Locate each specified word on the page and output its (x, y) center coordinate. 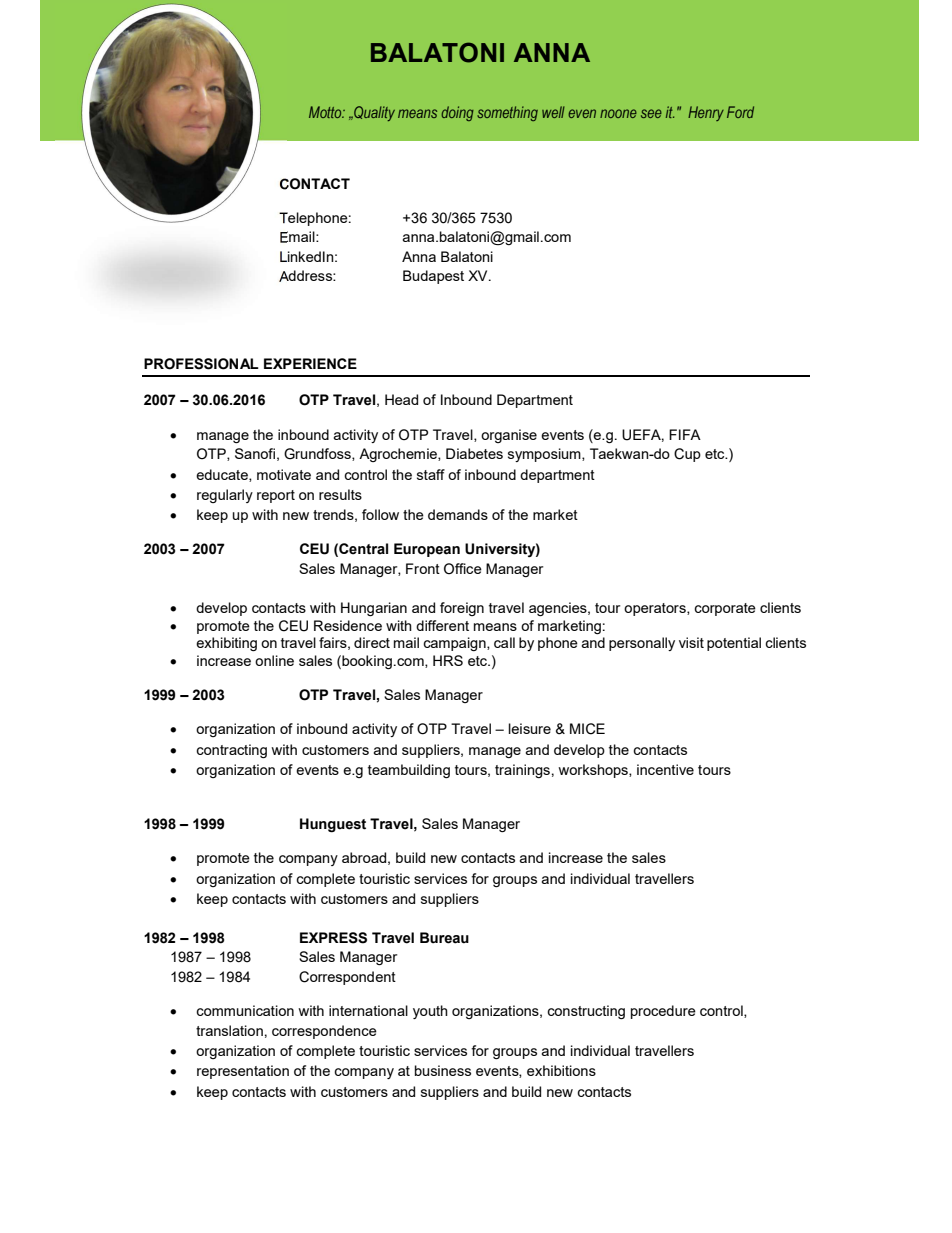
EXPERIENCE (310, 363)
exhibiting (226, 644)
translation (229, 1030)
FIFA (685, 434)
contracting (231, 751)
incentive (665, 769)
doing (457, 113)
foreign (462, 609)
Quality (373, 113)
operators (656, 609)
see (651, 113)
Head (401, 399)
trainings (522, 771)
